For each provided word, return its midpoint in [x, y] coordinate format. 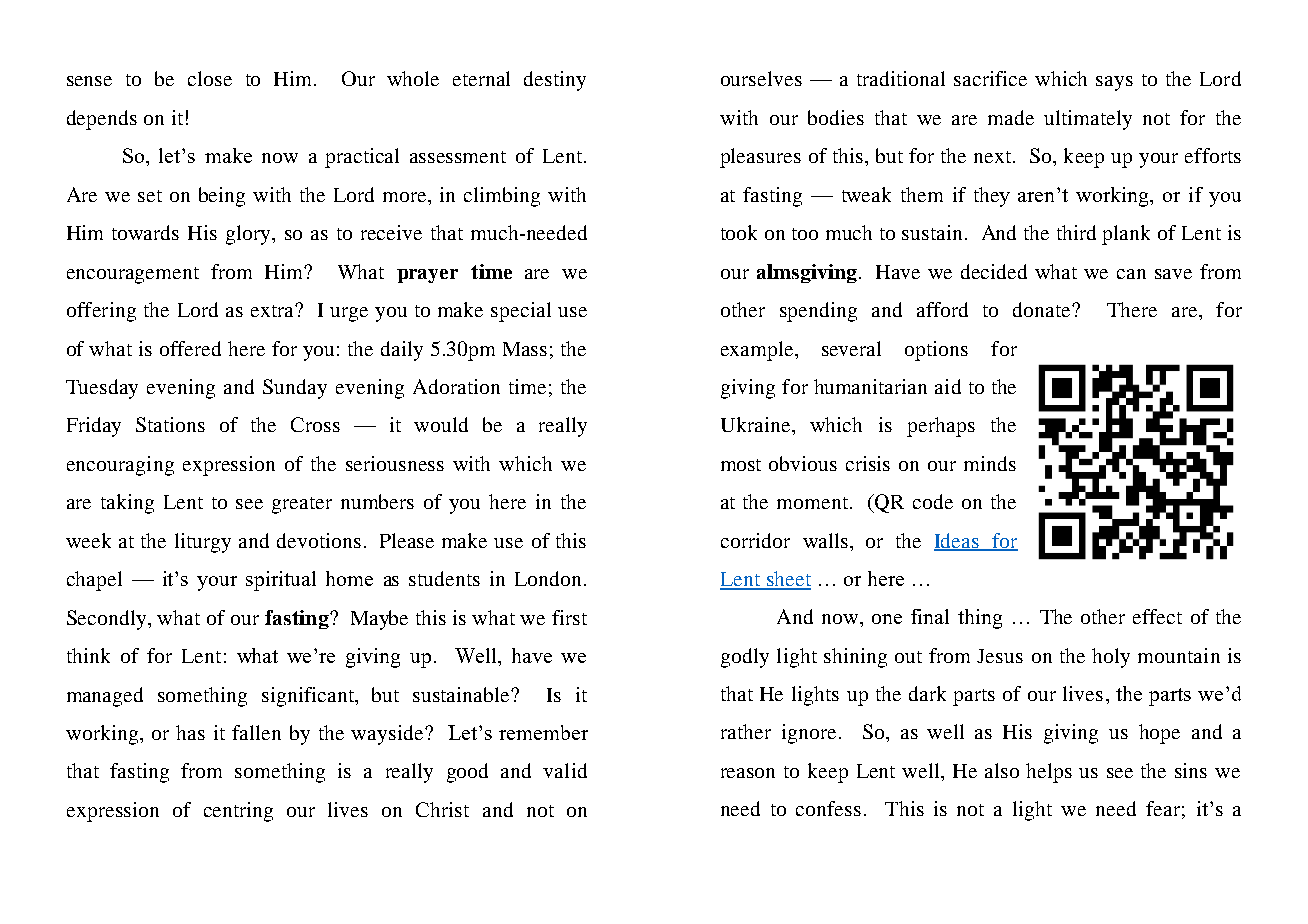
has [190, 732]
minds [990, 463]
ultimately [1088, 120]
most [741, 465]
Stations [170, 424]
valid [565, 770]
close [210, 78]
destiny [555, 81]
